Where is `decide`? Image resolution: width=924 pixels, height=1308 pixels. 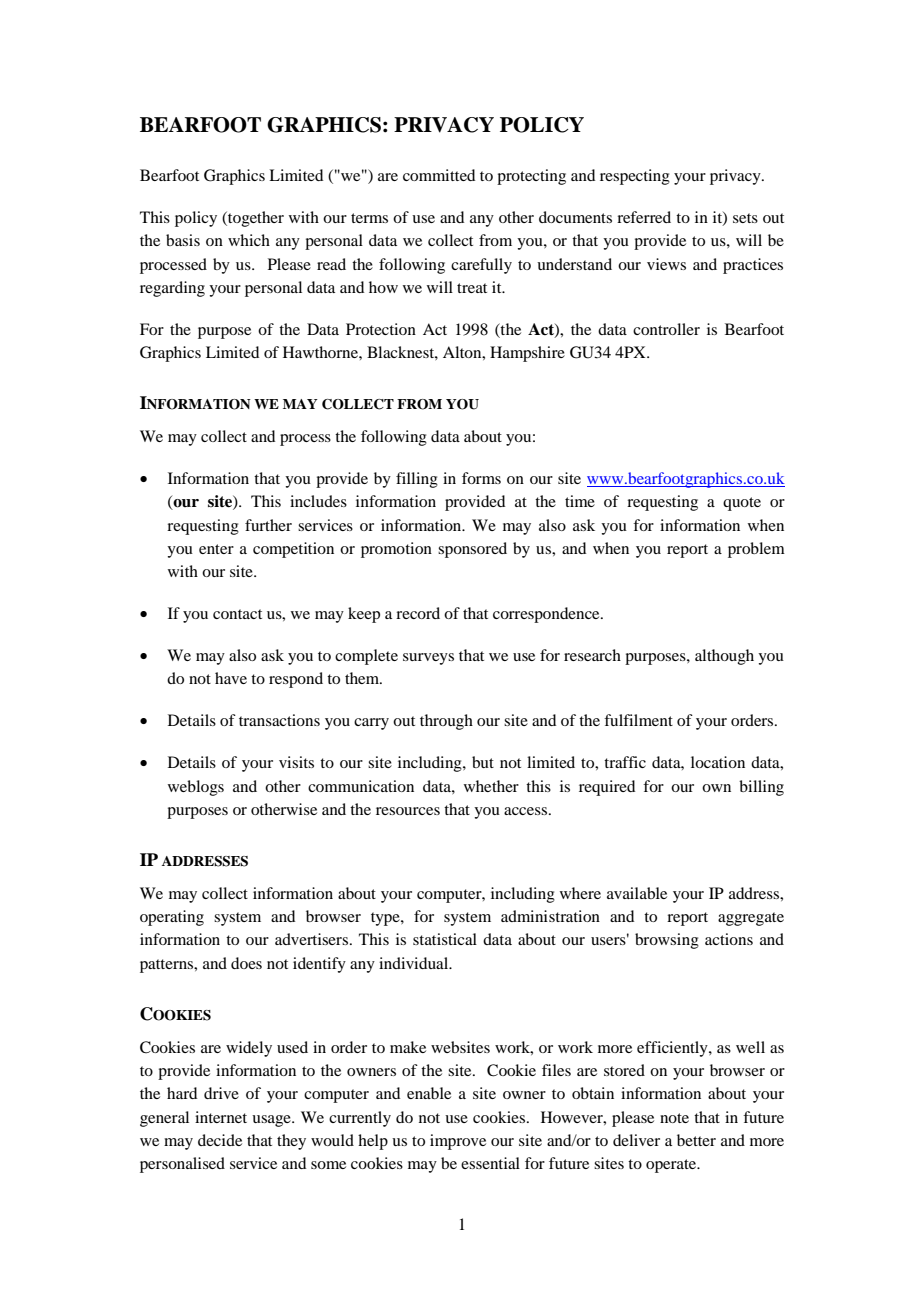
decide is located at coordinates (220, 1140).
